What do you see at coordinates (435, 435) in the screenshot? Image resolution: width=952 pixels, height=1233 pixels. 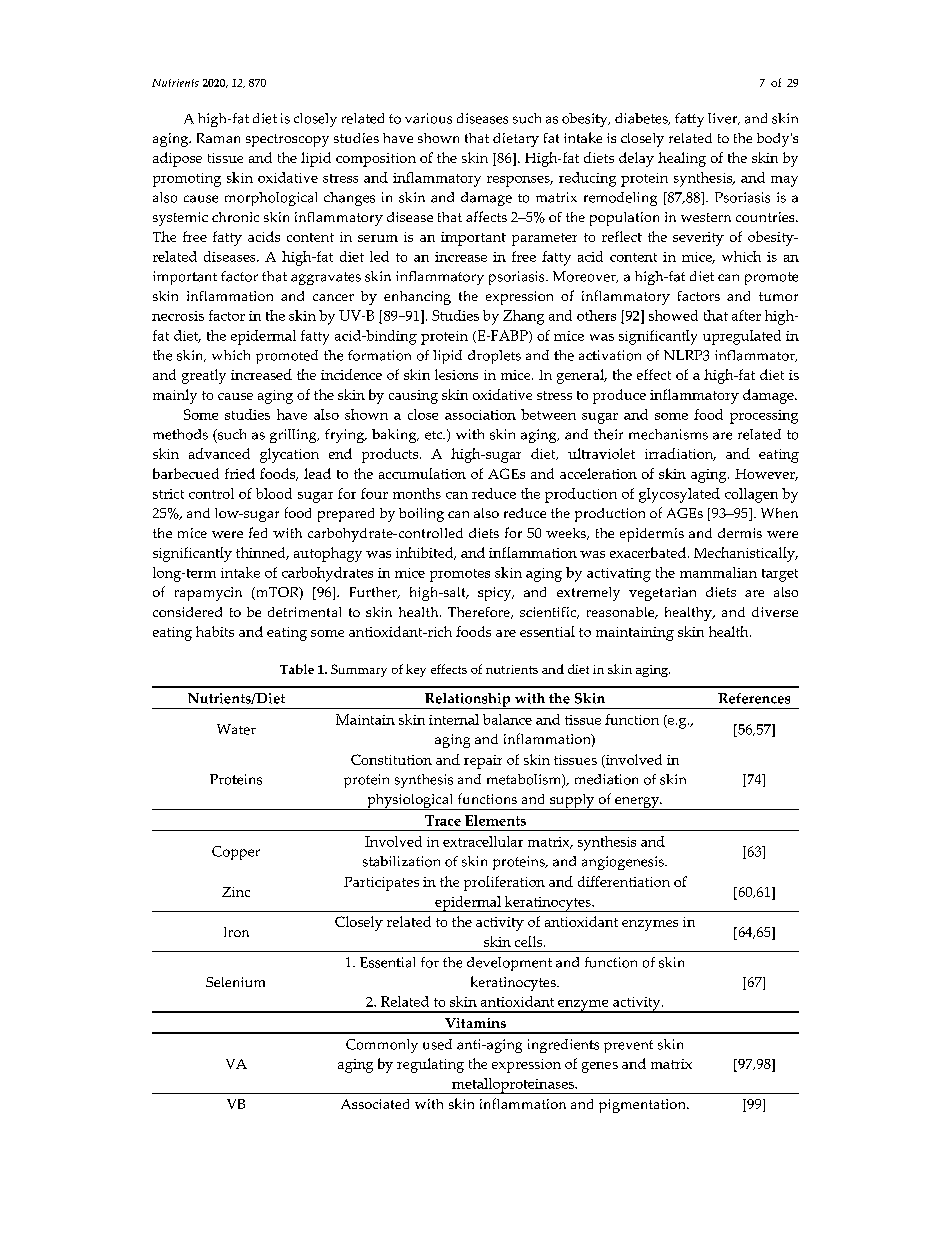 I see `etc` at bounding box center [435, 435].
